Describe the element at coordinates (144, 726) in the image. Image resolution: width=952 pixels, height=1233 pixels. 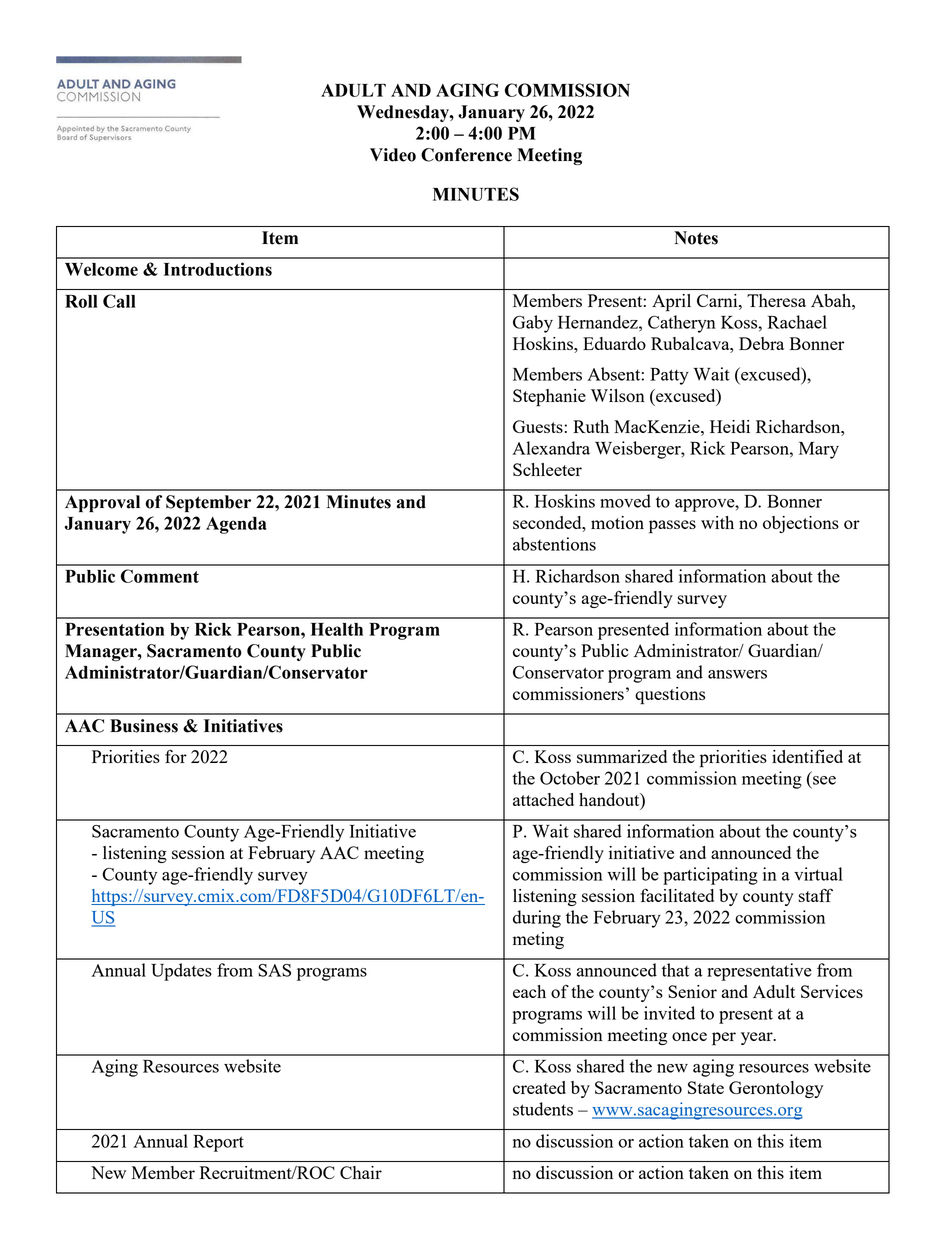
I see `Business` at that location.
